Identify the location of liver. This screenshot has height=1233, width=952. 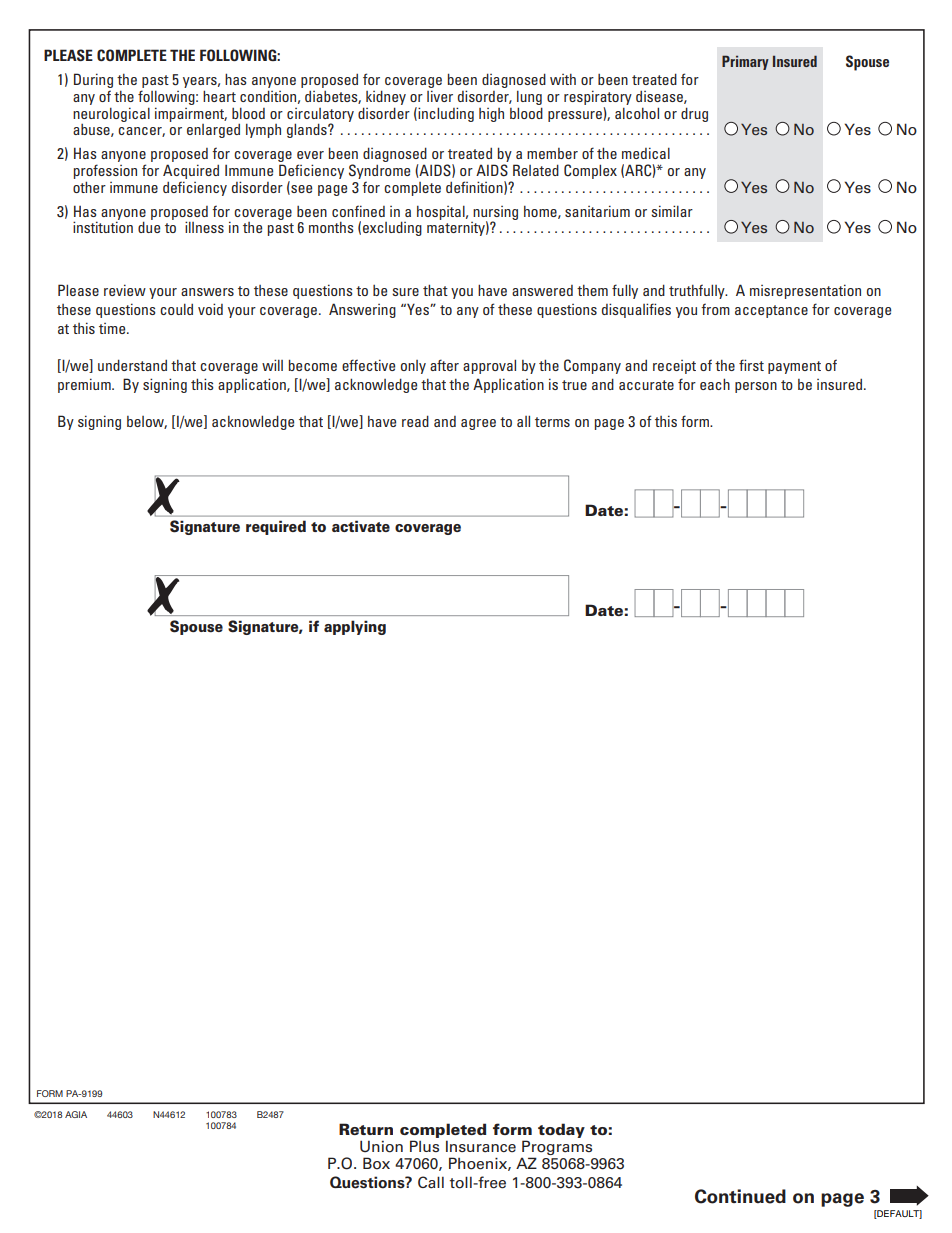
(440, 96).
